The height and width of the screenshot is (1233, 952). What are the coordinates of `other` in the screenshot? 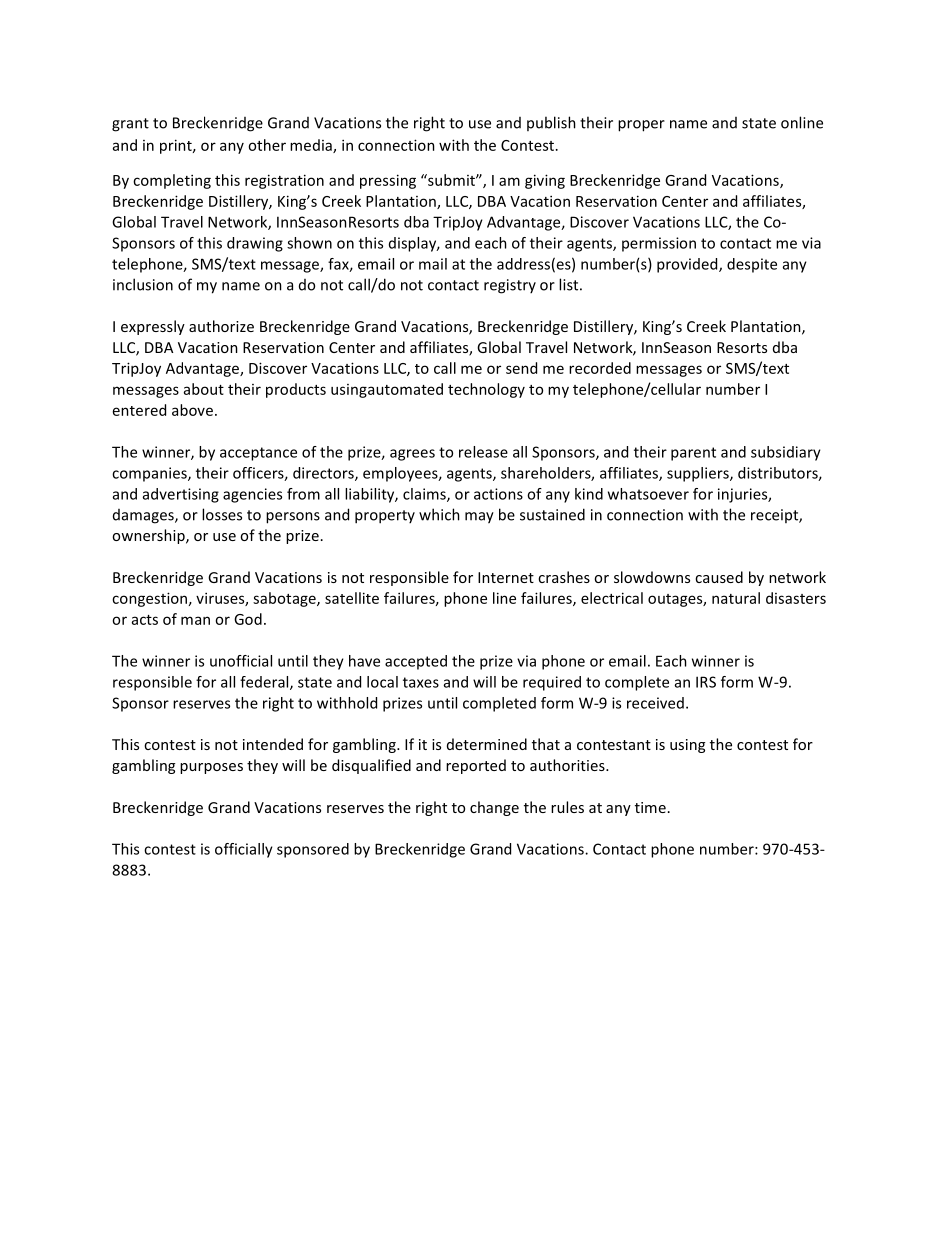 It's located at (267, 145).
